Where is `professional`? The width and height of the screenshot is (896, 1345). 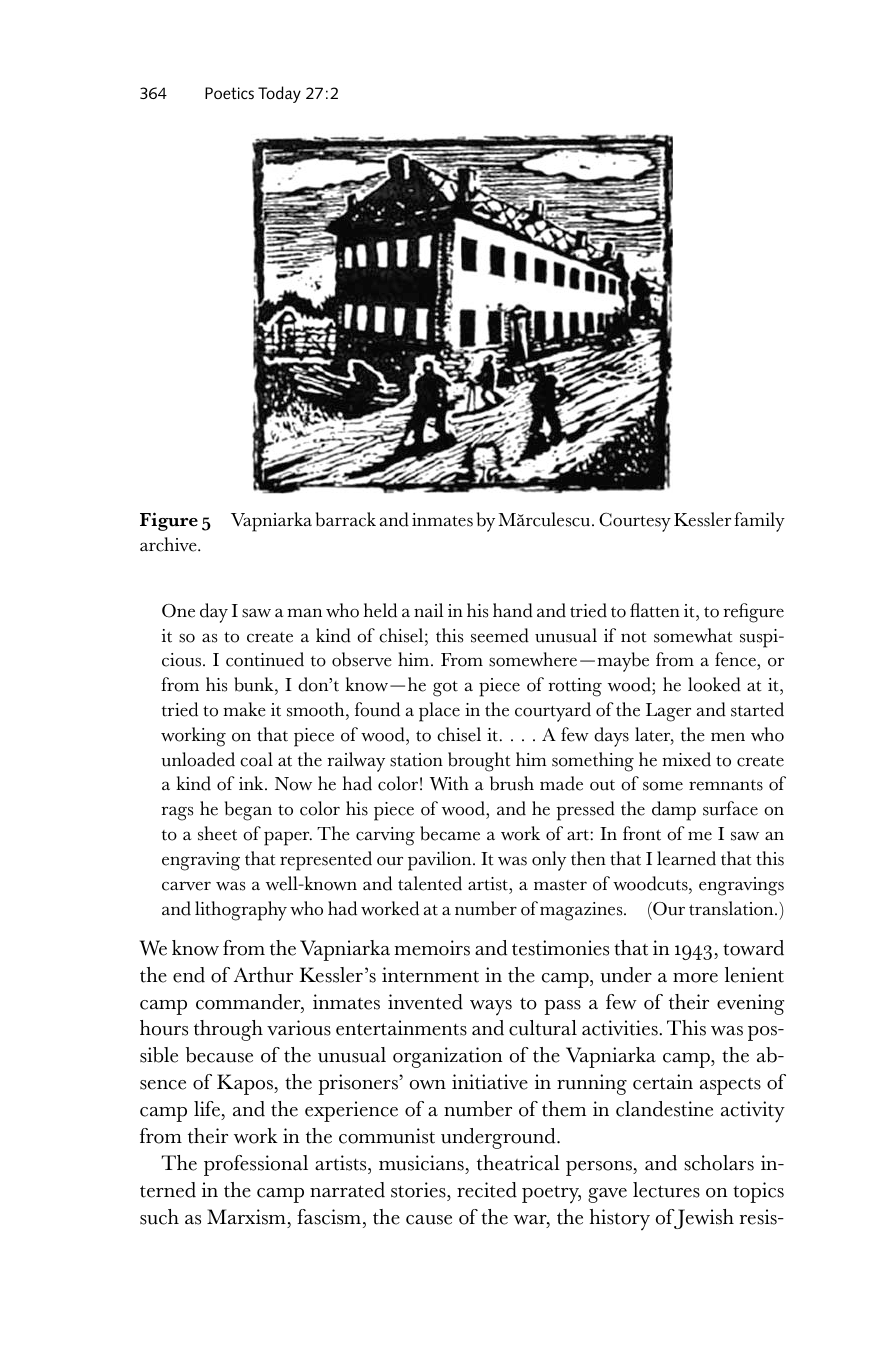
professional is located at coordinates (256, 1165).
